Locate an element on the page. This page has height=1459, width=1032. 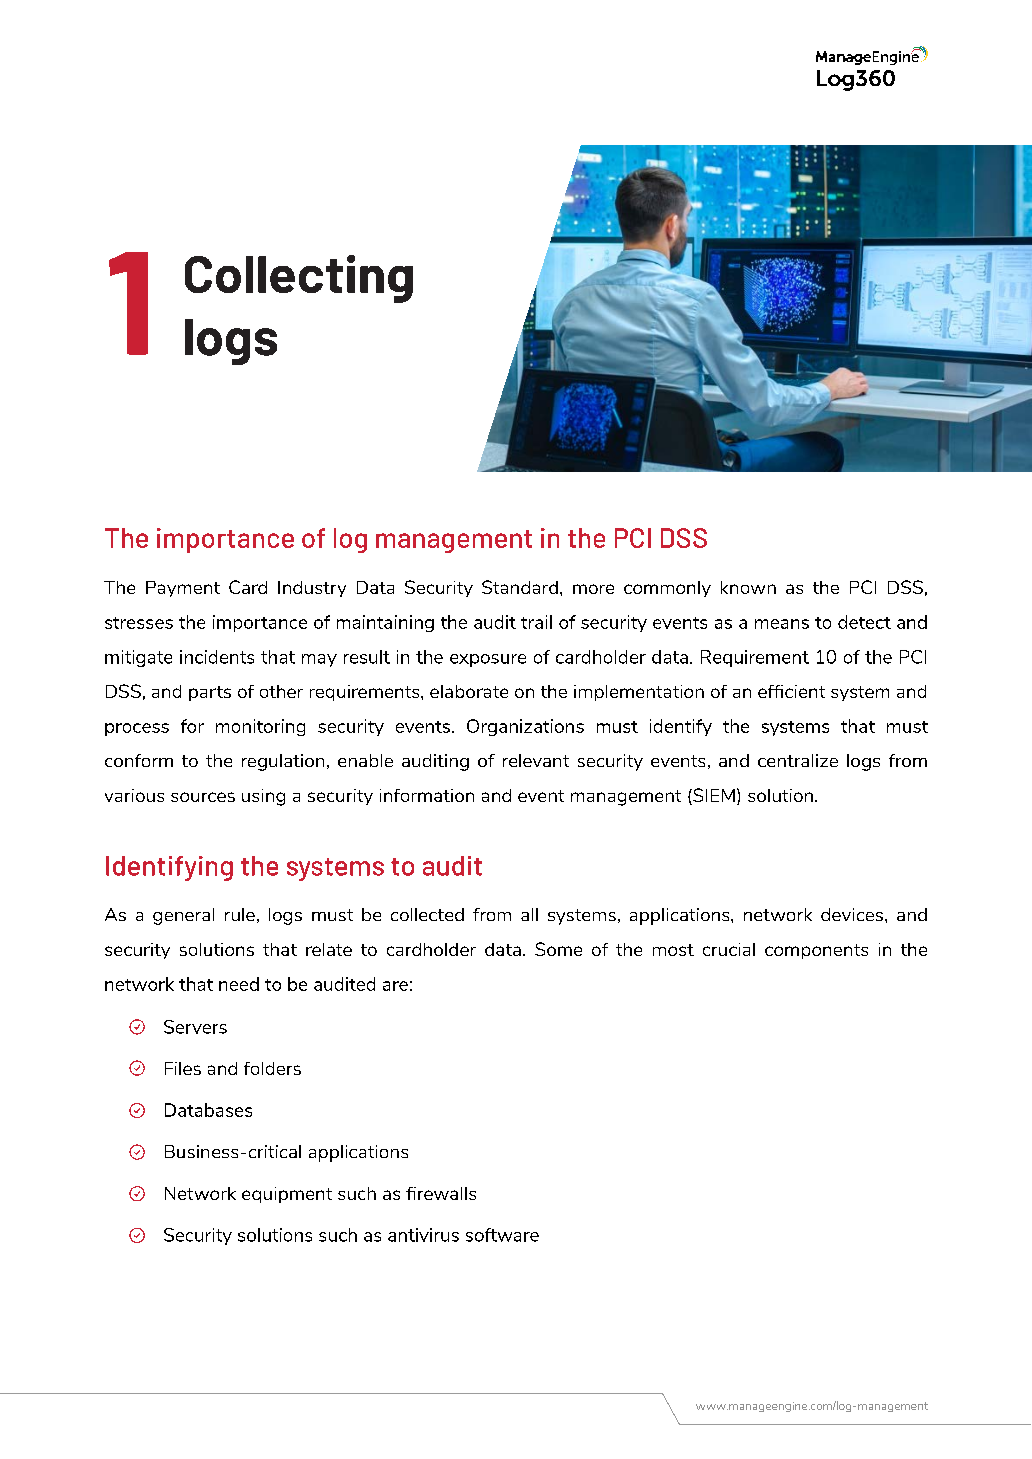
more is located at coordinates (593, 589).
